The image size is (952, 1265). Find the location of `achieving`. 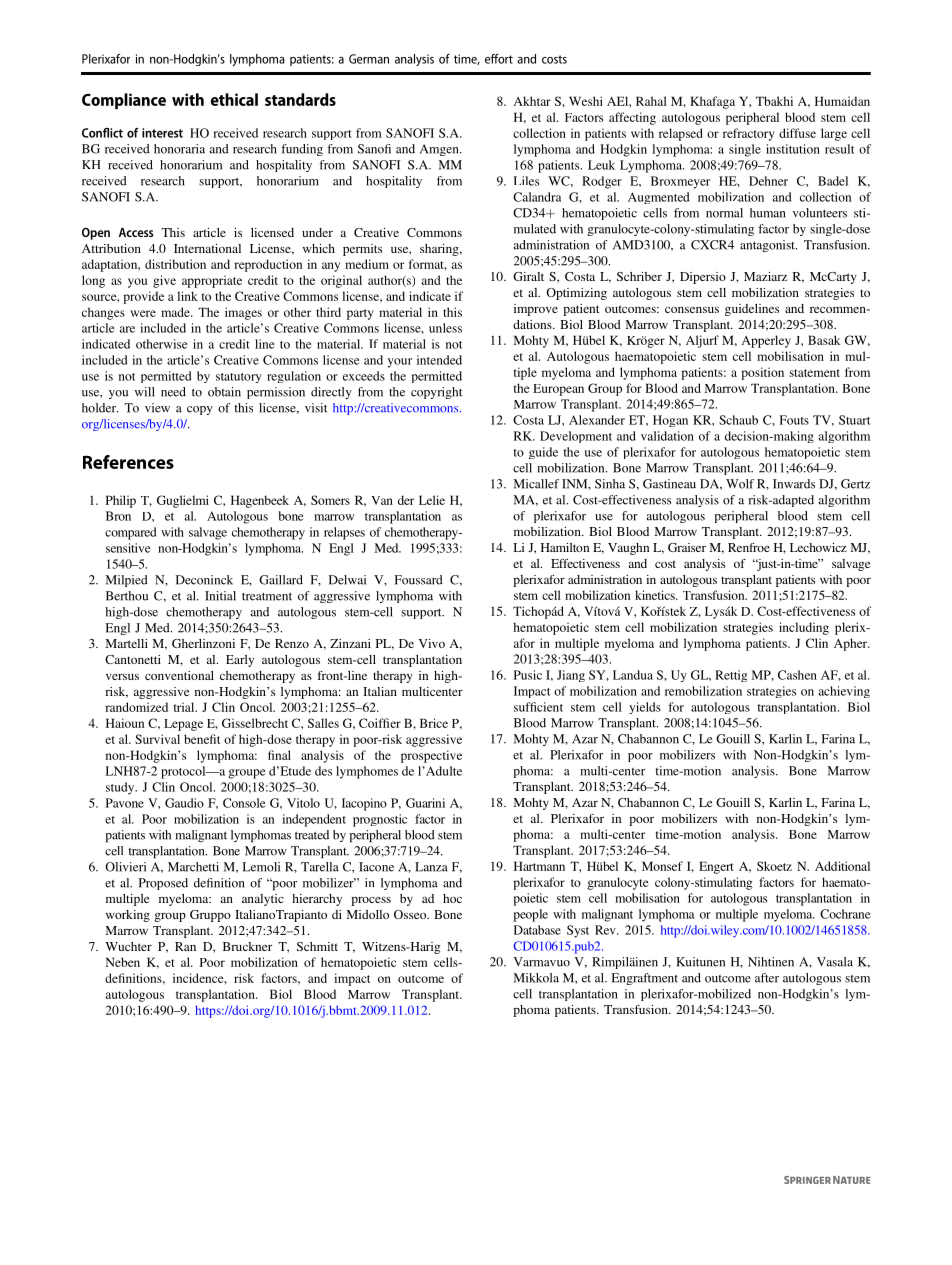

achieving is located at coordinates (844, 692).
